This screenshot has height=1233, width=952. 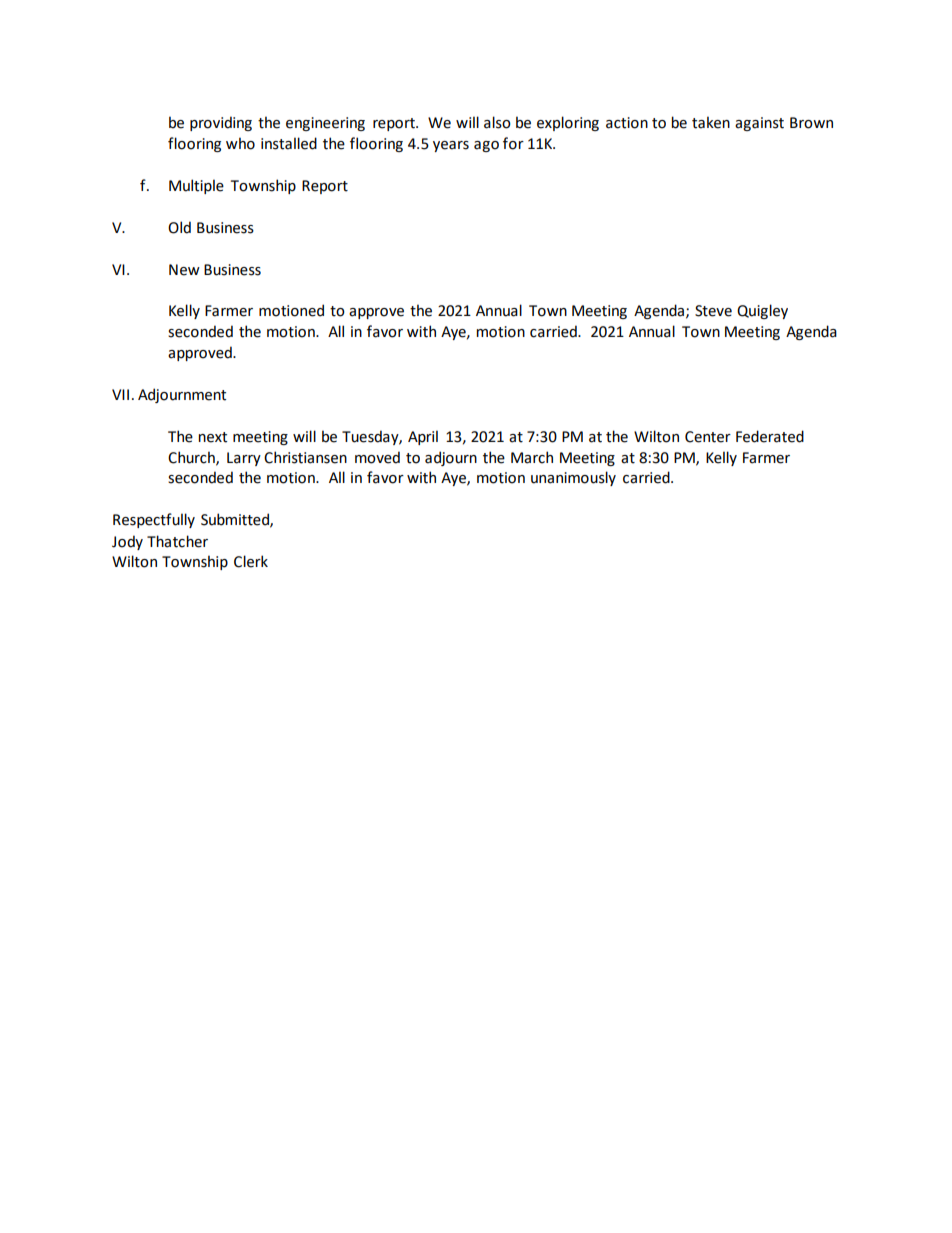 What do you see at coordinates (711, 122) in the screenshot?
I see `taken` at bounding box center [711, 122].
